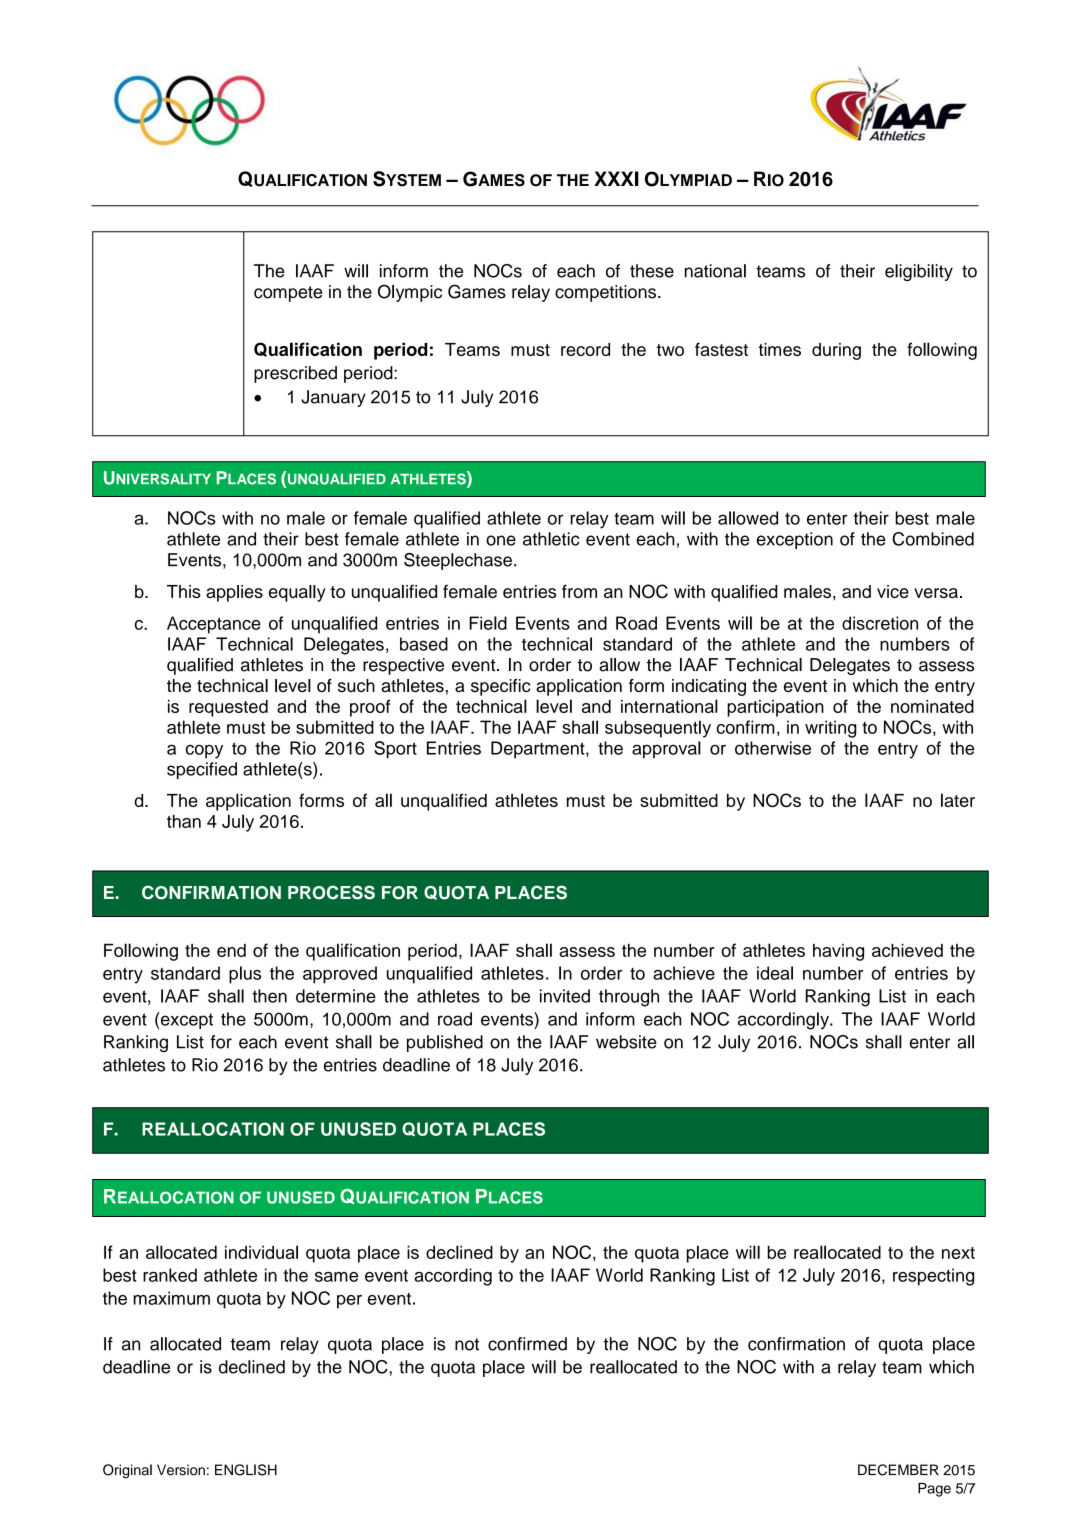  Describe the element at coordinates (880, 623) in the document. I see `discretion` at that location.
